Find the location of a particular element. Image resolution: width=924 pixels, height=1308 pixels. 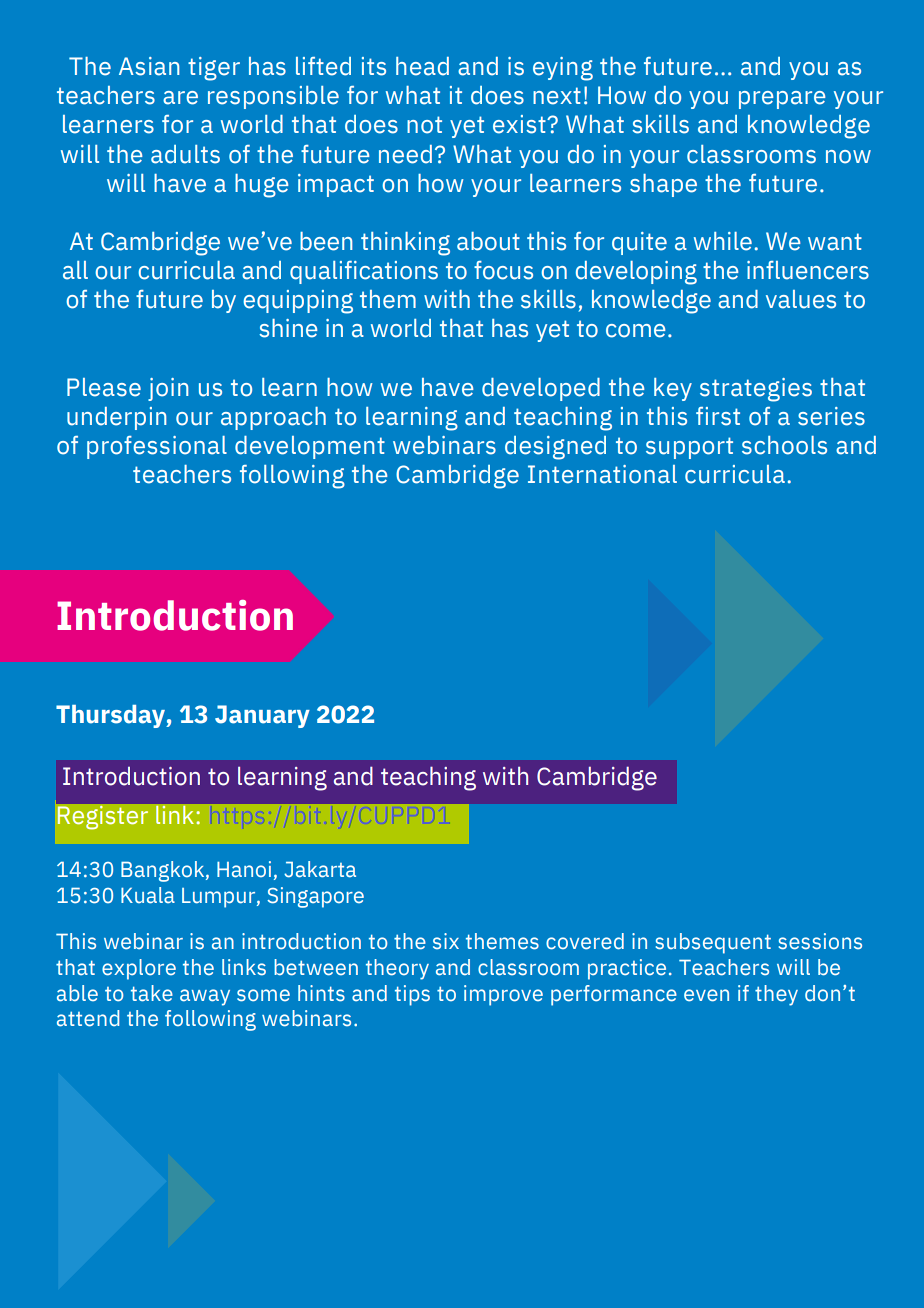

professional is located at coordinates (157, 447).
